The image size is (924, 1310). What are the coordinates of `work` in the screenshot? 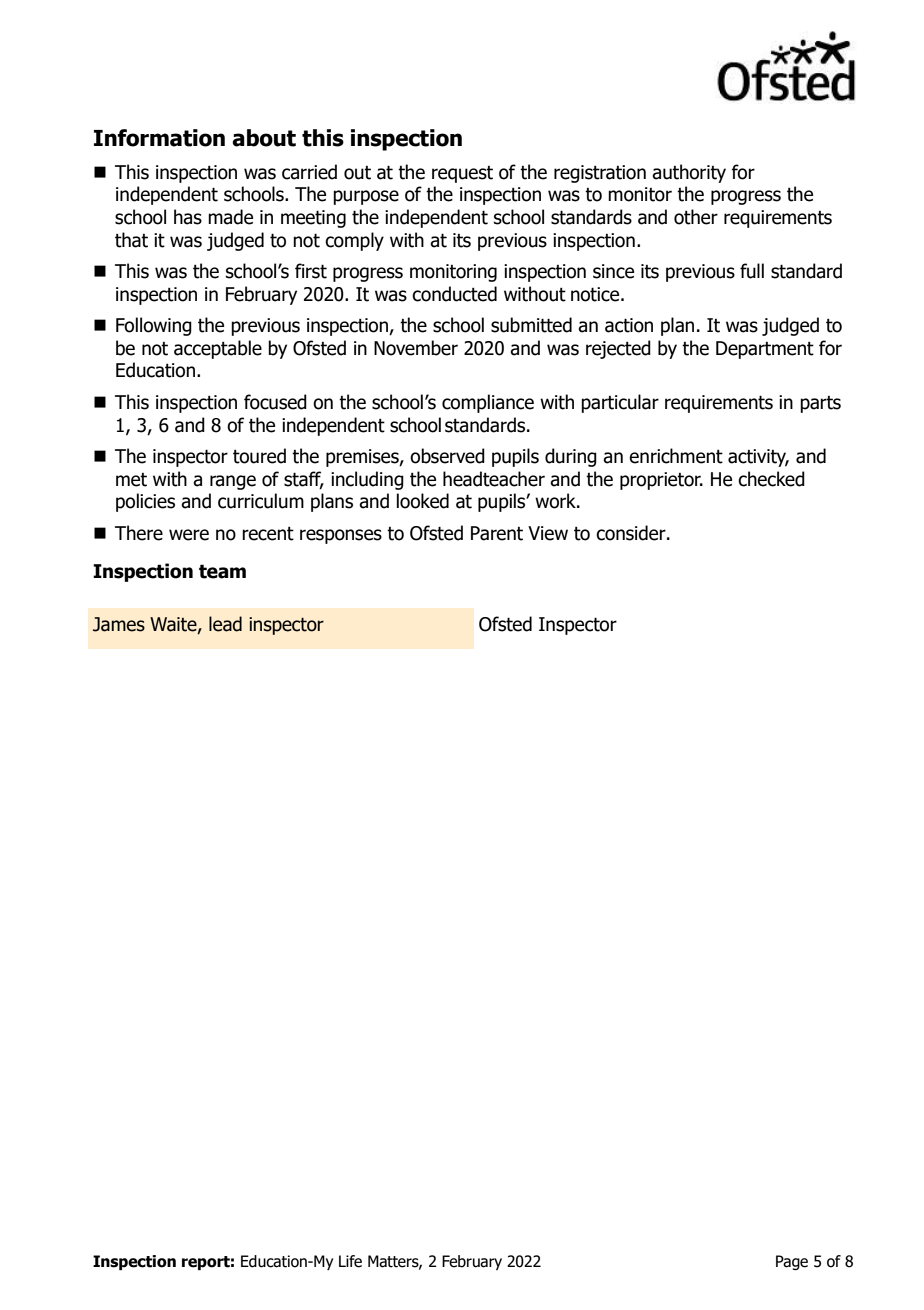 It's located at (556, 501).
